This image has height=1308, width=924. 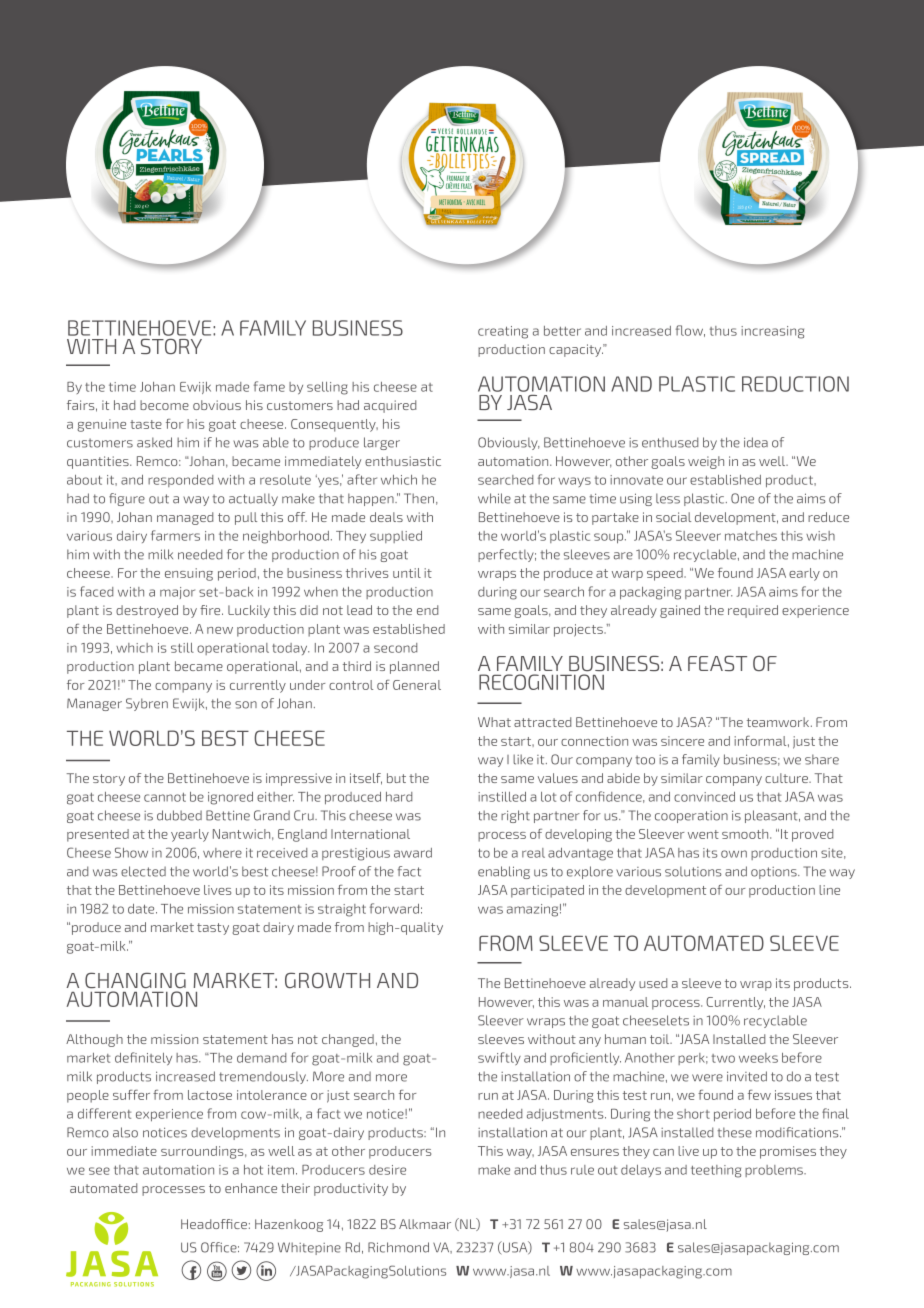 I want to click on FEAST, so click(x=717, y=663).
